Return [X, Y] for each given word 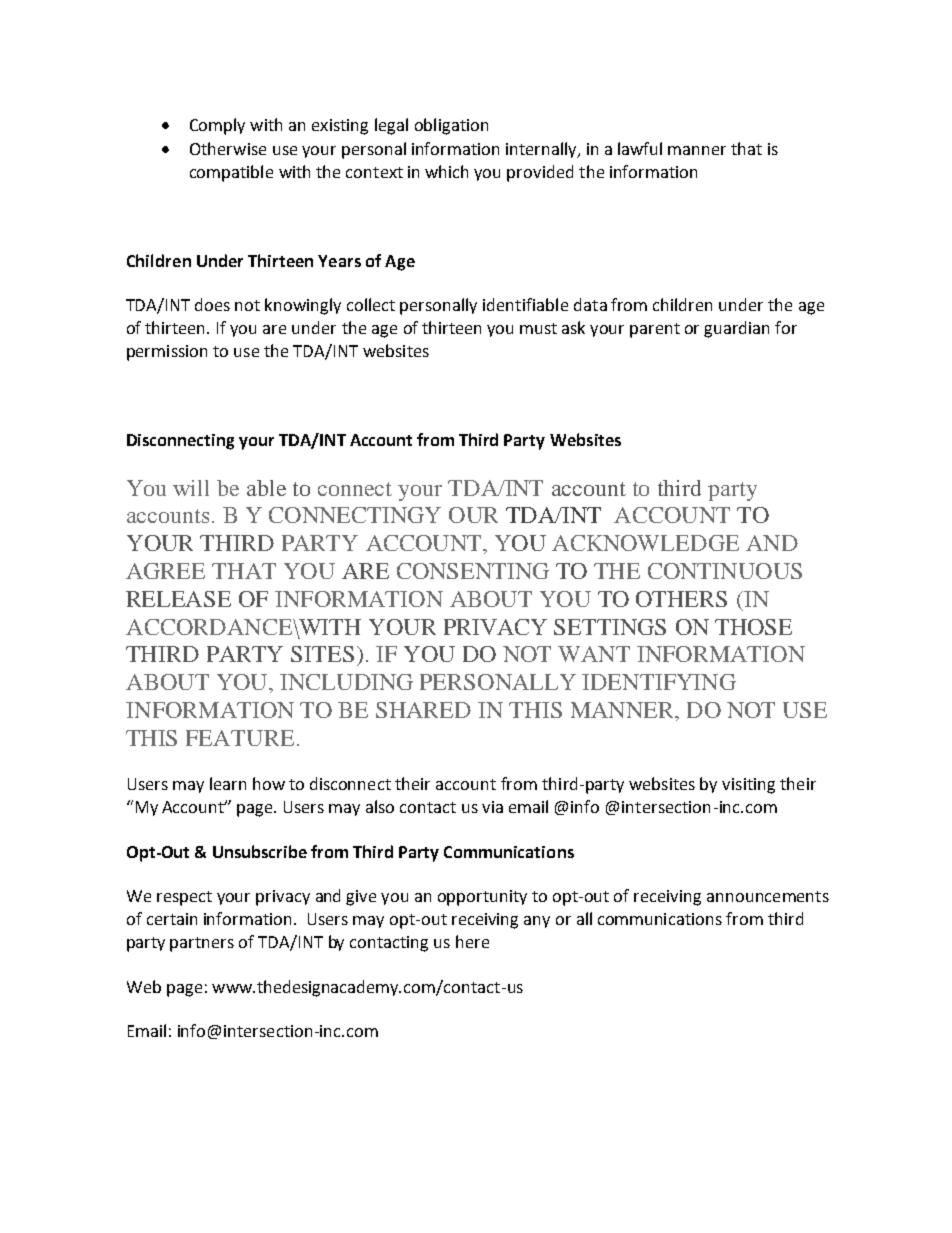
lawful [640, 148]
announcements [768, 896]
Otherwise [228, 148]
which [446, 171]
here [472, 941]
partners [202, 944]
